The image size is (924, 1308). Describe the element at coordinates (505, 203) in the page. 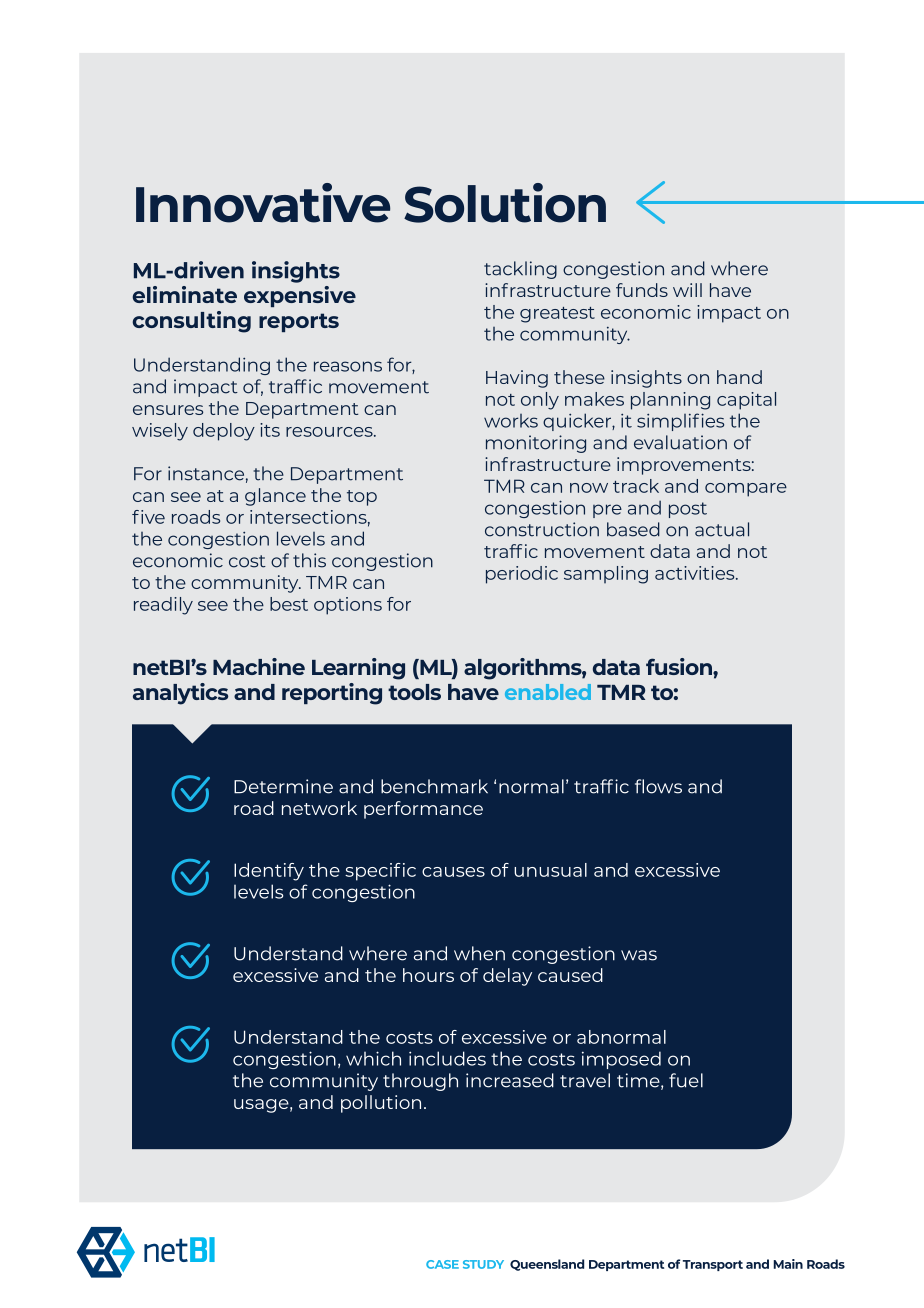

I see `Solution` at that location.
